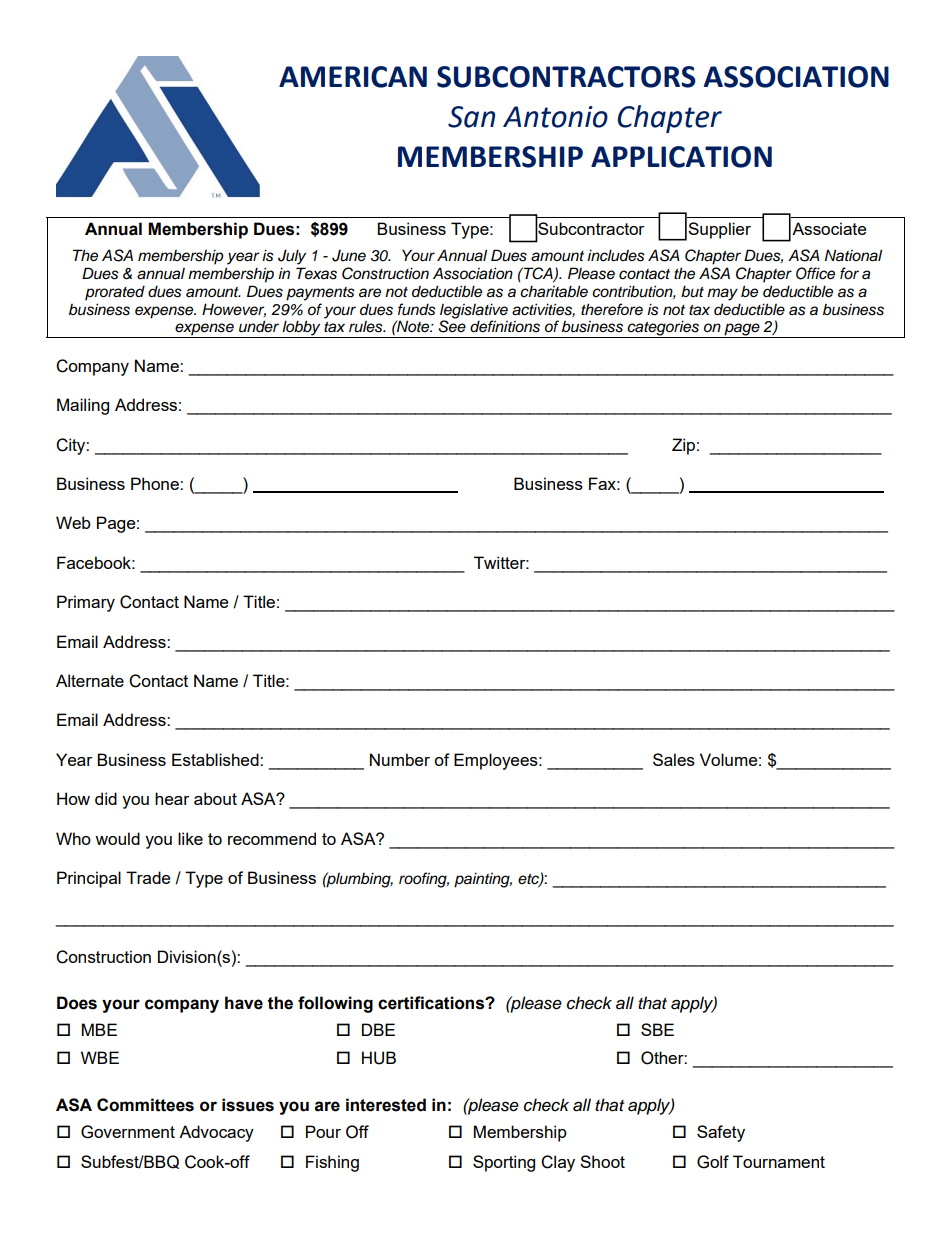 Image resolution: width=952 pixels, height=1233 pixels. I want to click on AMERICAN, so click(353, 77).
